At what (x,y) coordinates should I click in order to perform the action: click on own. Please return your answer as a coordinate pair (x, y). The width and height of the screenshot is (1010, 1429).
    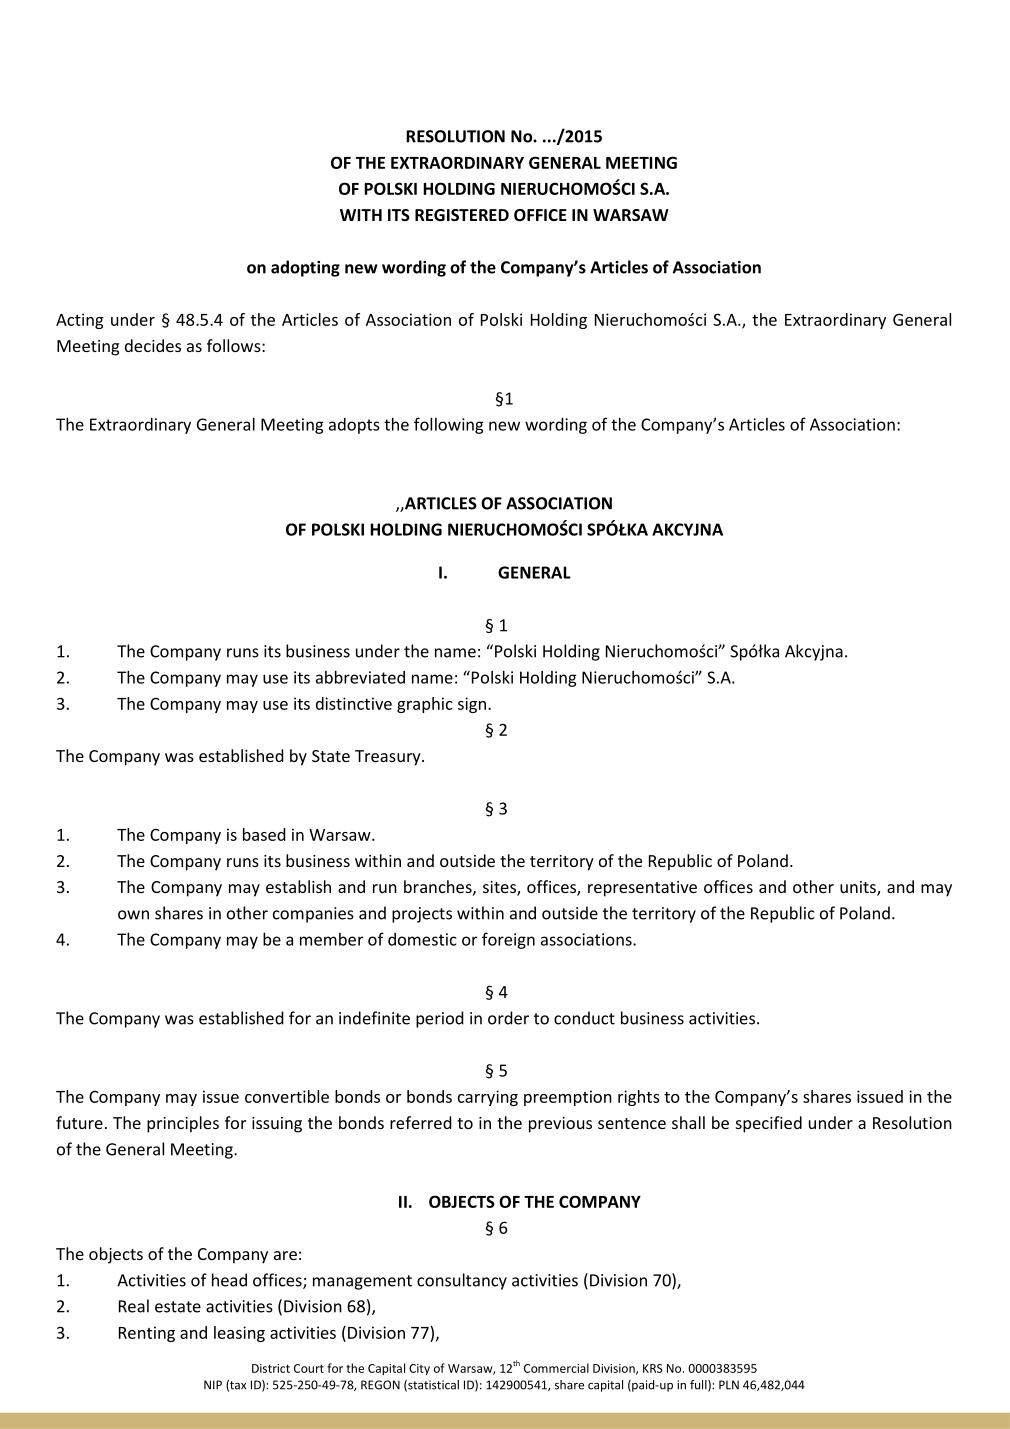
    Looking at the image, I should click on (133, 915).
